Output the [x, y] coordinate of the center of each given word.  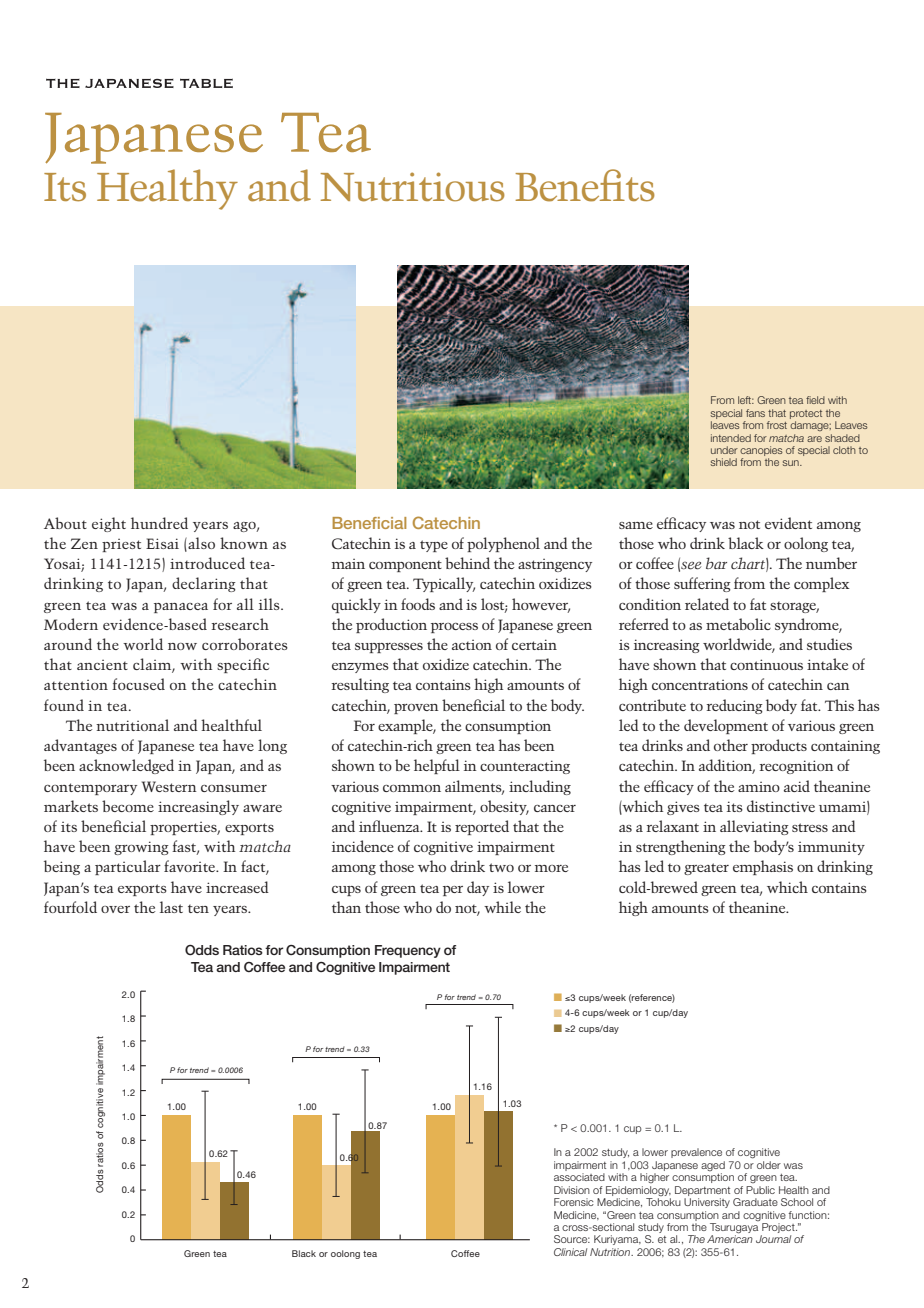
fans [755, 413]
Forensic [574, 1202]
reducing [735, 706]
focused [138, 684]
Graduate [755, 1202]
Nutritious [413, 187]
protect [806, 414]
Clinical [570, 1252]
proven [416, 709]
